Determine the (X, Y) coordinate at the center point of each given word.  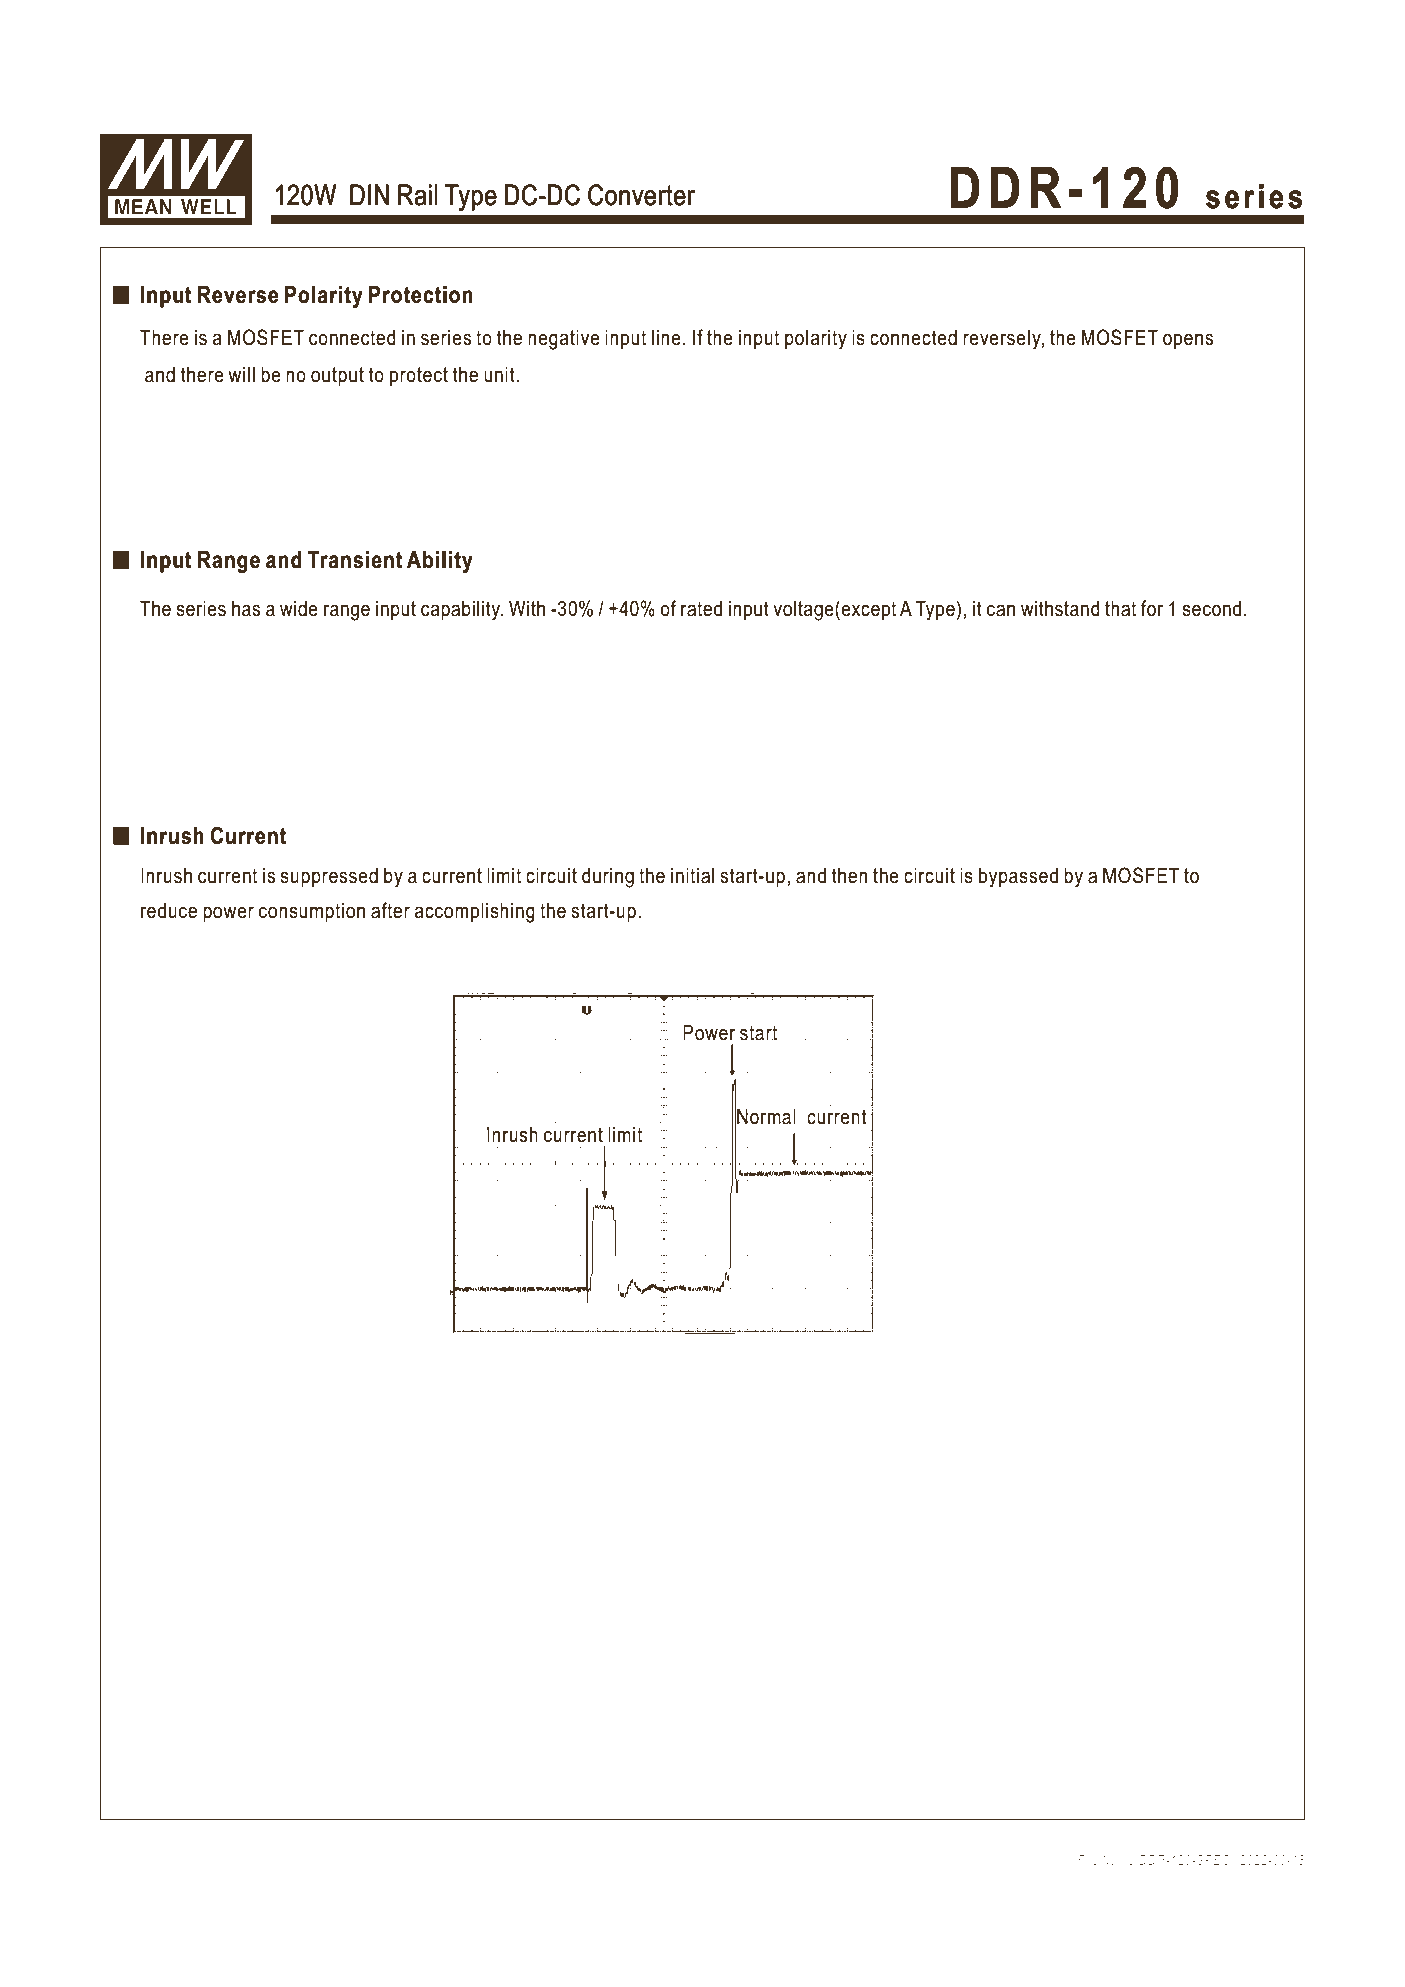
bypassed (1018, 877)
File (1088, 1860)
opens (1188, 341)
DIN (369, 194)
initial (692, 875)
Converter (641, 195)
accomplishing (475, 912)
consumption (312, 912)
